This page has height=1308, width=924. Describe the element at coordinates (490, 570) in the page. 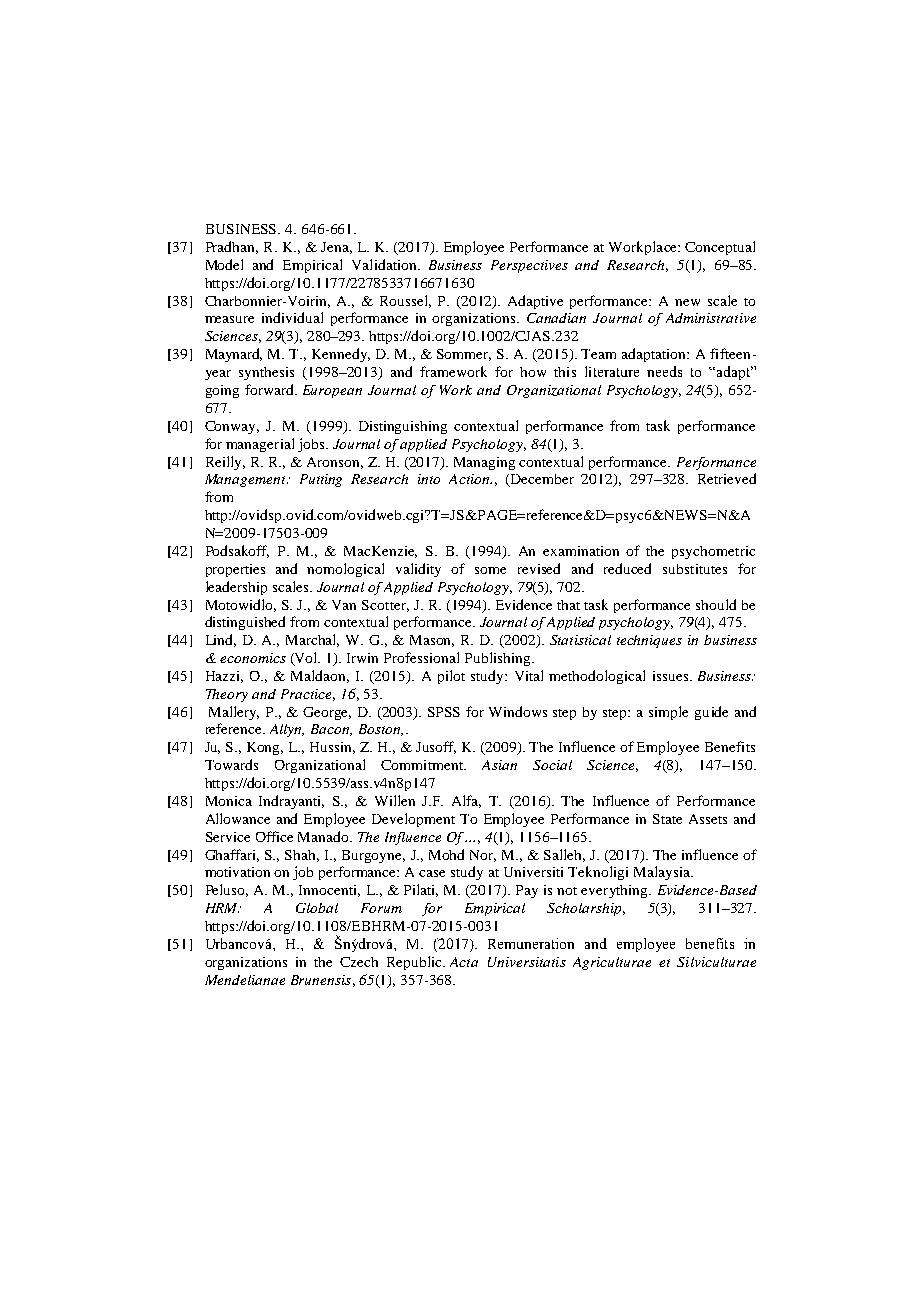

I see `some` at that location.
